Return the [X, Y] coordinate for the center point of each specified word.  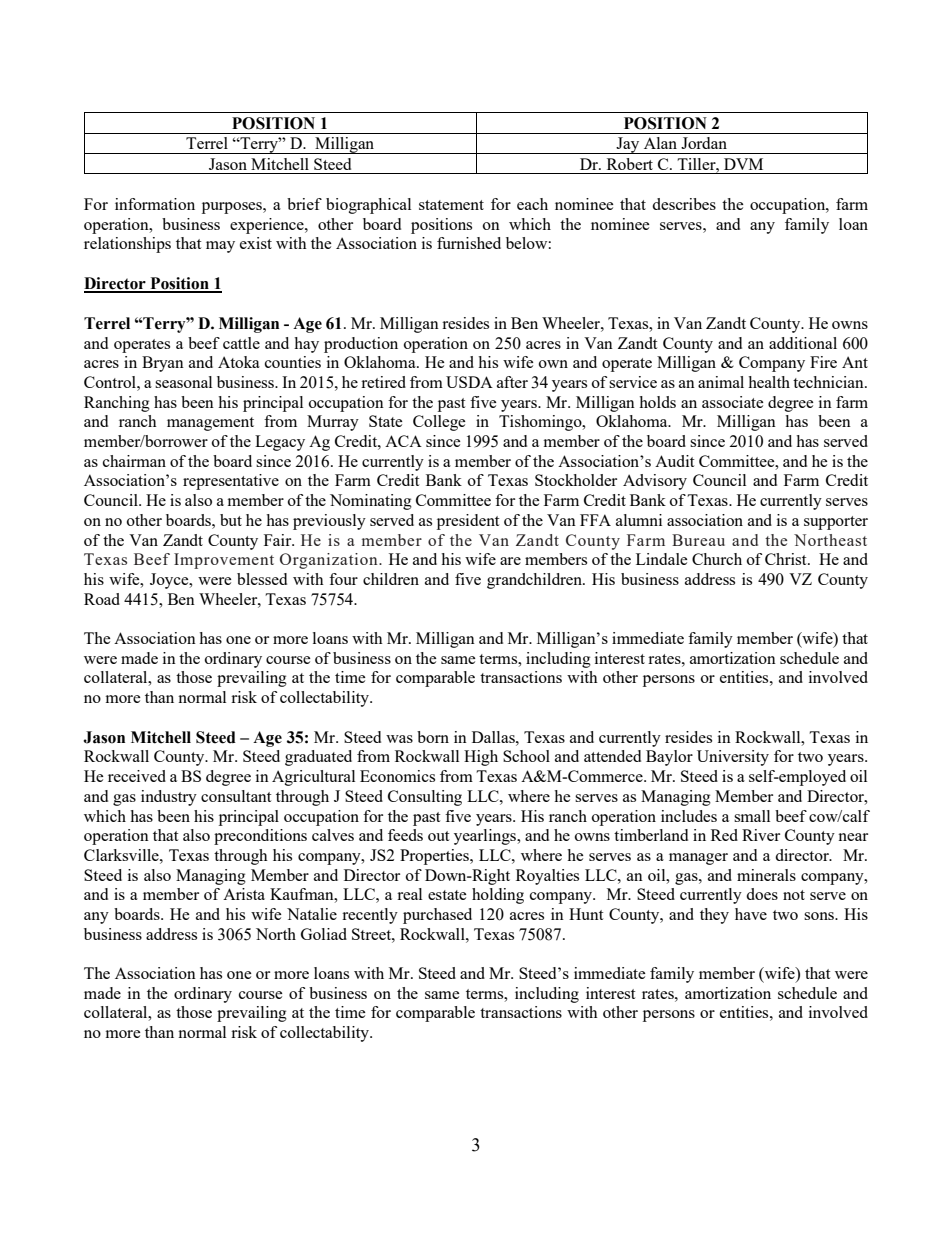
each [532, 204]
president [468, 522]
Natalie [312, 914]
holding [498, 896]
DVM [743, 164]
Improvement [224, 561]
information [155, 204]
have [751, 914]
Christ [787, 559]
